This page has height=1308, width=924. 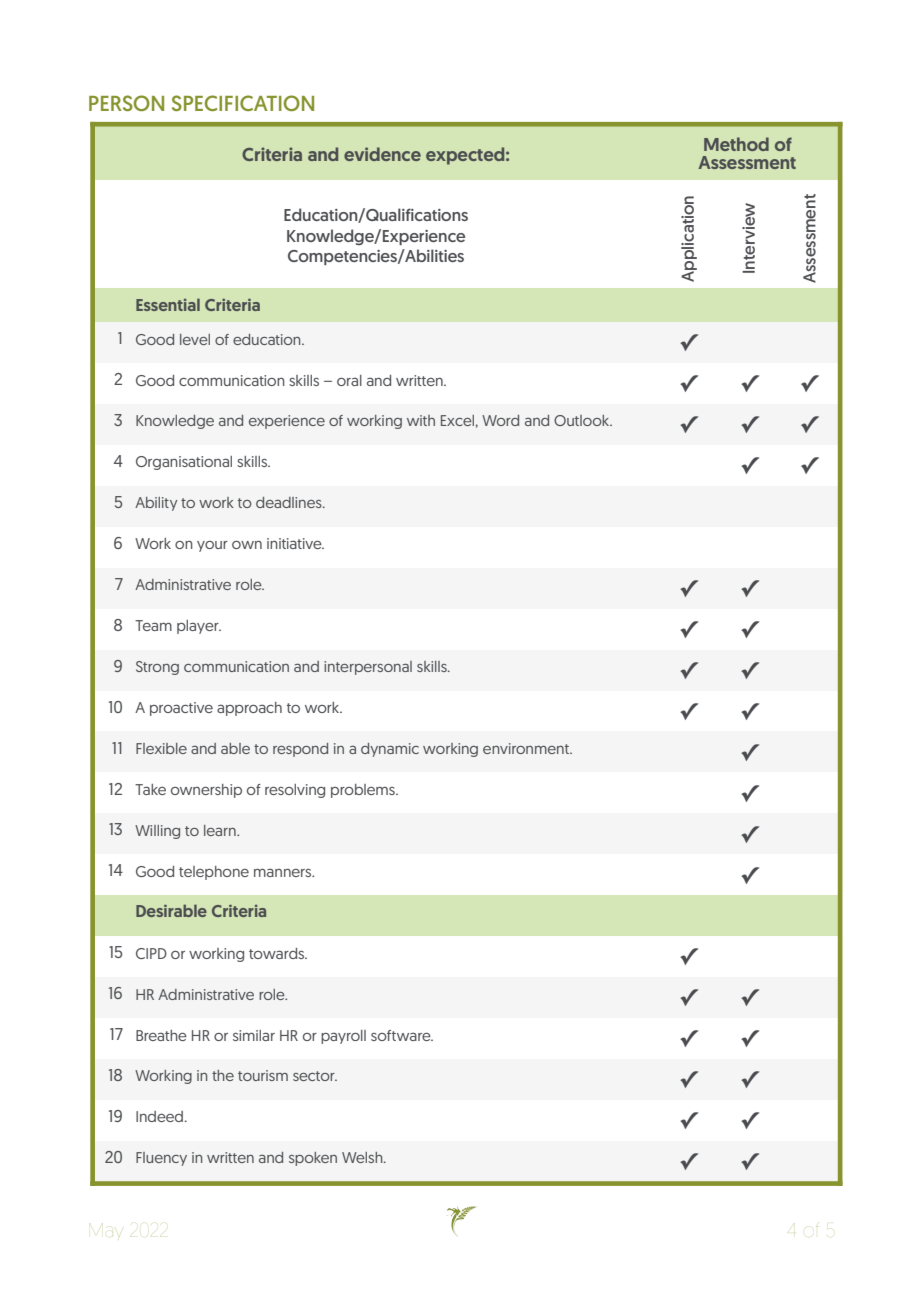 I want to click on Welsh, so click(x=363, y=1157).
